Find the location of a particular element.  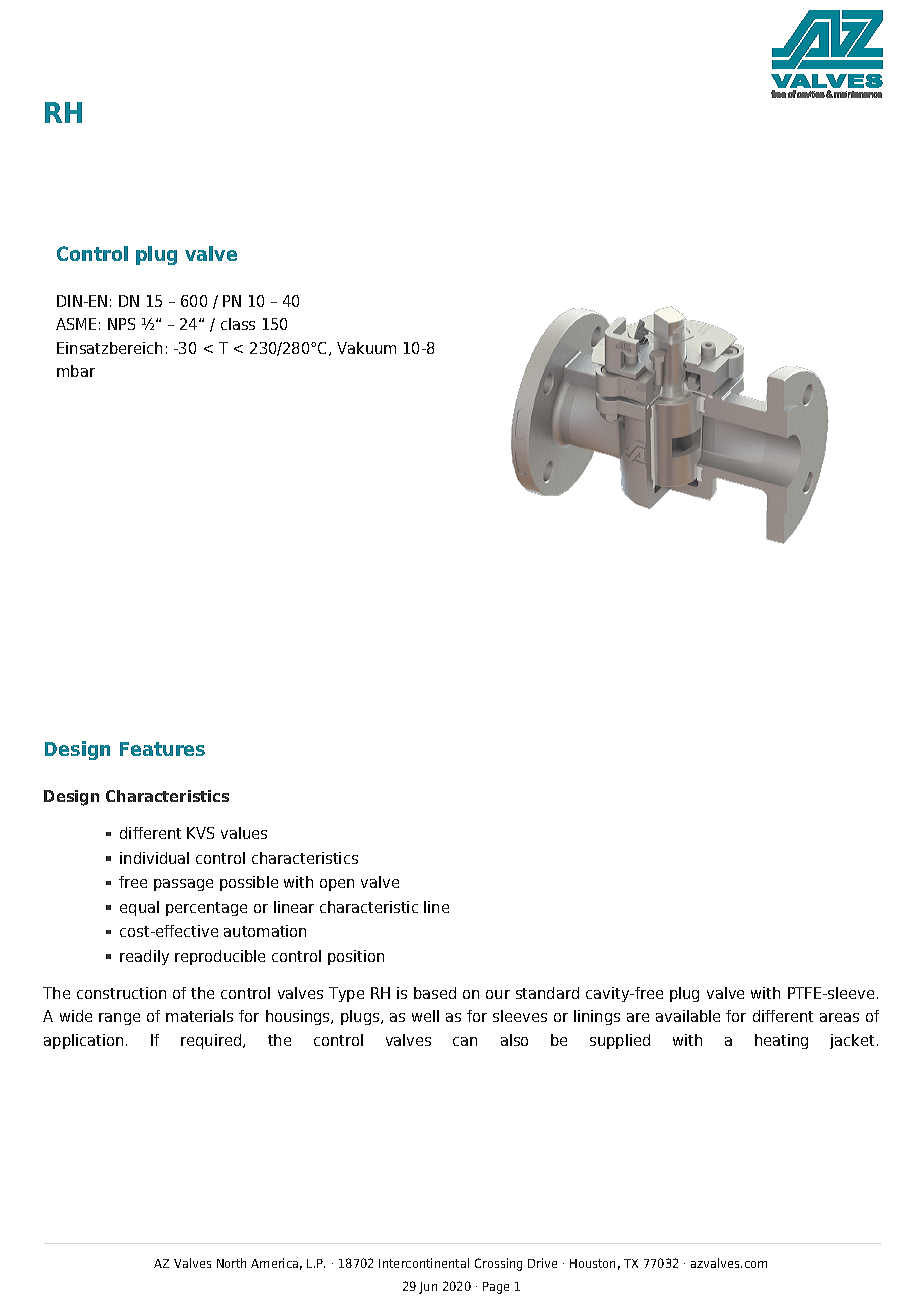

North is located at coordinates (231, 1263).
